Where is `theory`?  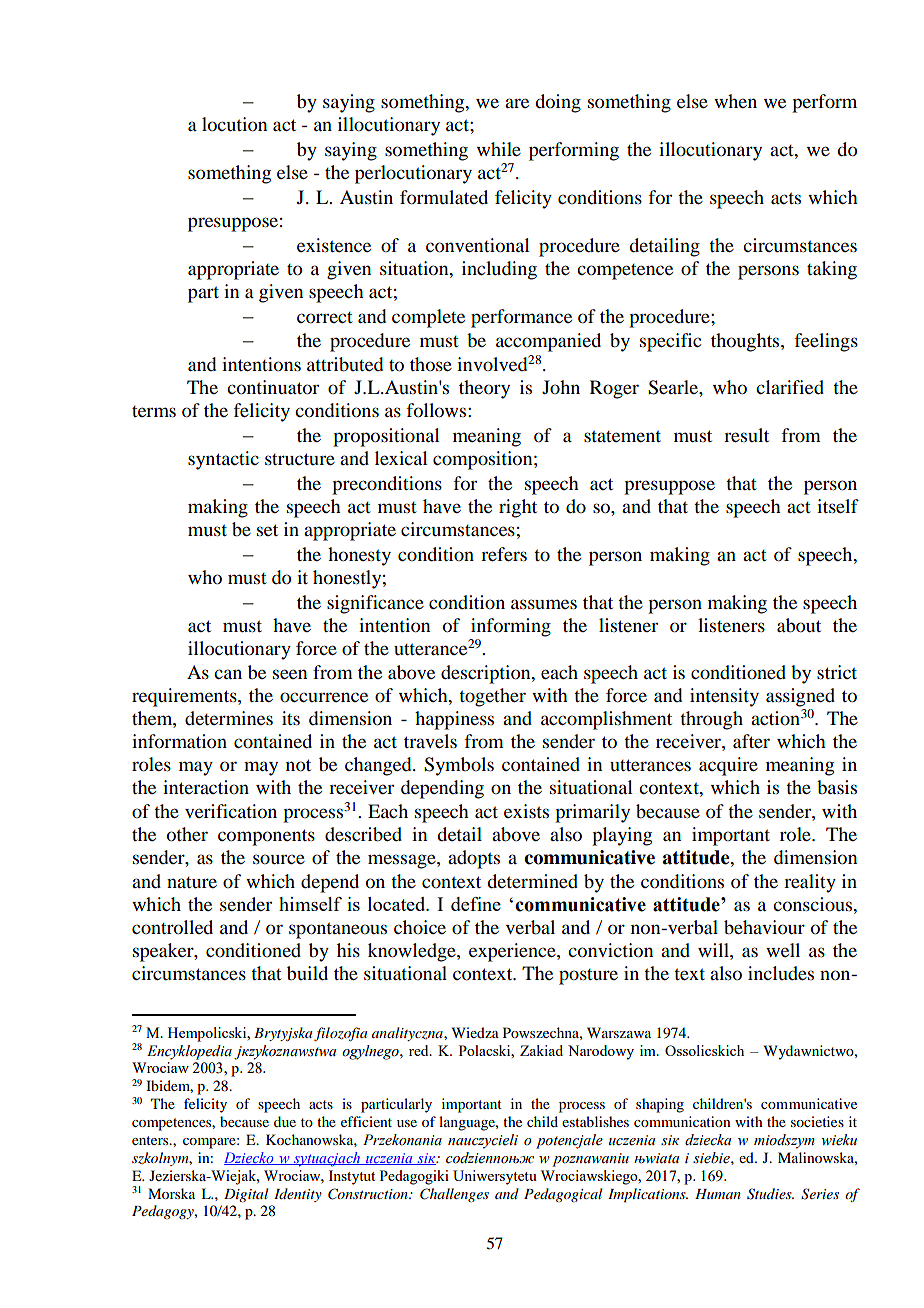 theory is located at coordinates (484, 389).
